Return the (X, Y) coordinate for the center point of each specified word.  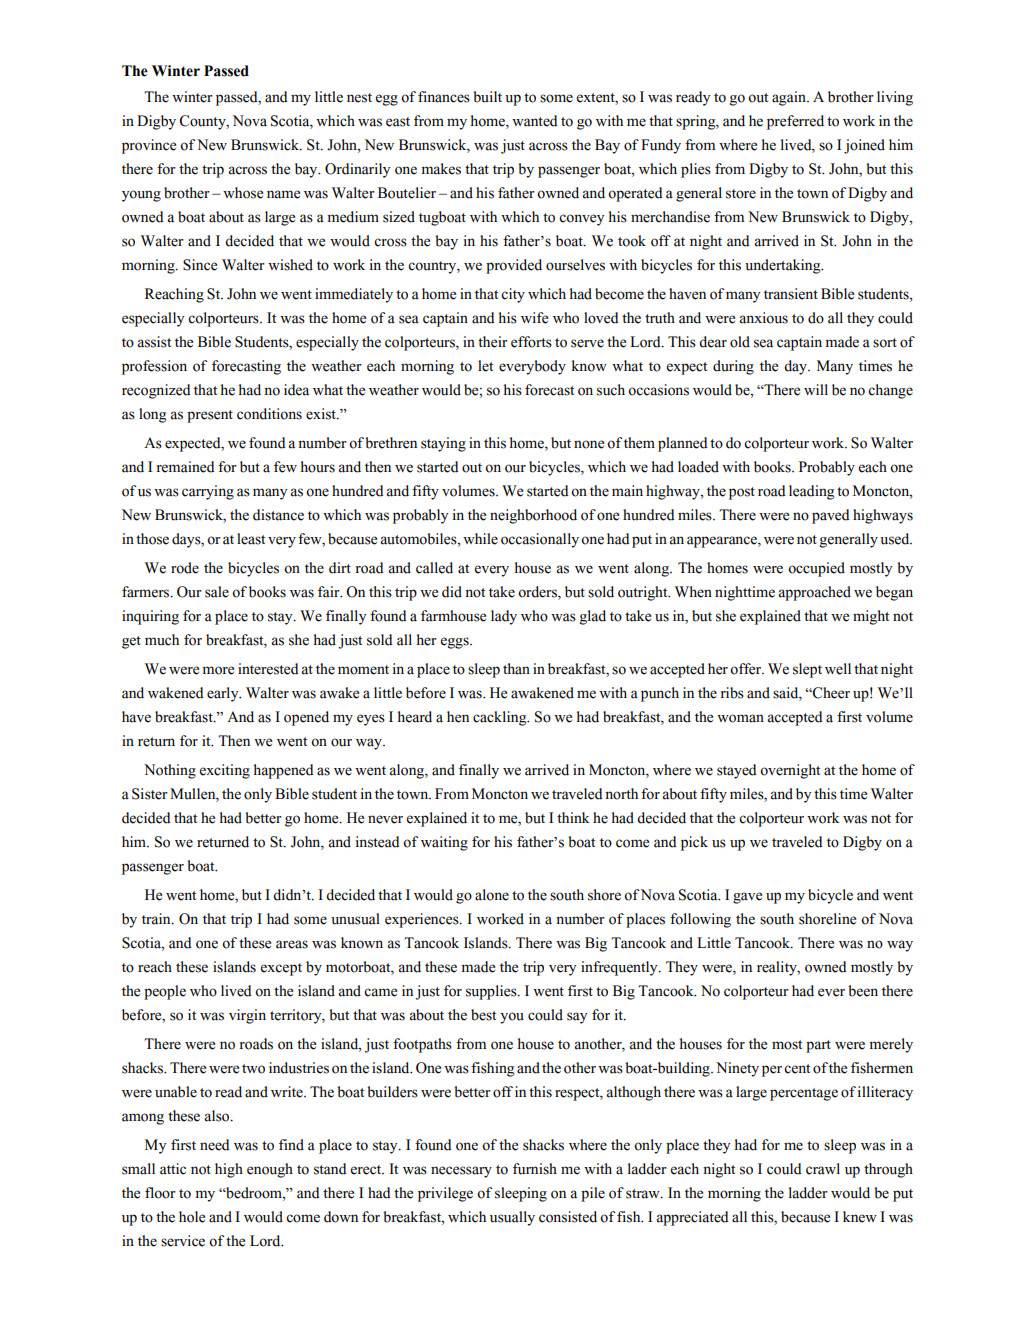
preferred (795, 122)
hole (192, 1217)
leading (812, 492)
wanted (535, 121)
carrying (208, 492)
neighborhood (533, 516)
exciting (225, 771)
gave (747, 898)
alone (492, 895)
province (149, 146)
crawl (823, 1169)
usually (512, 1218)
